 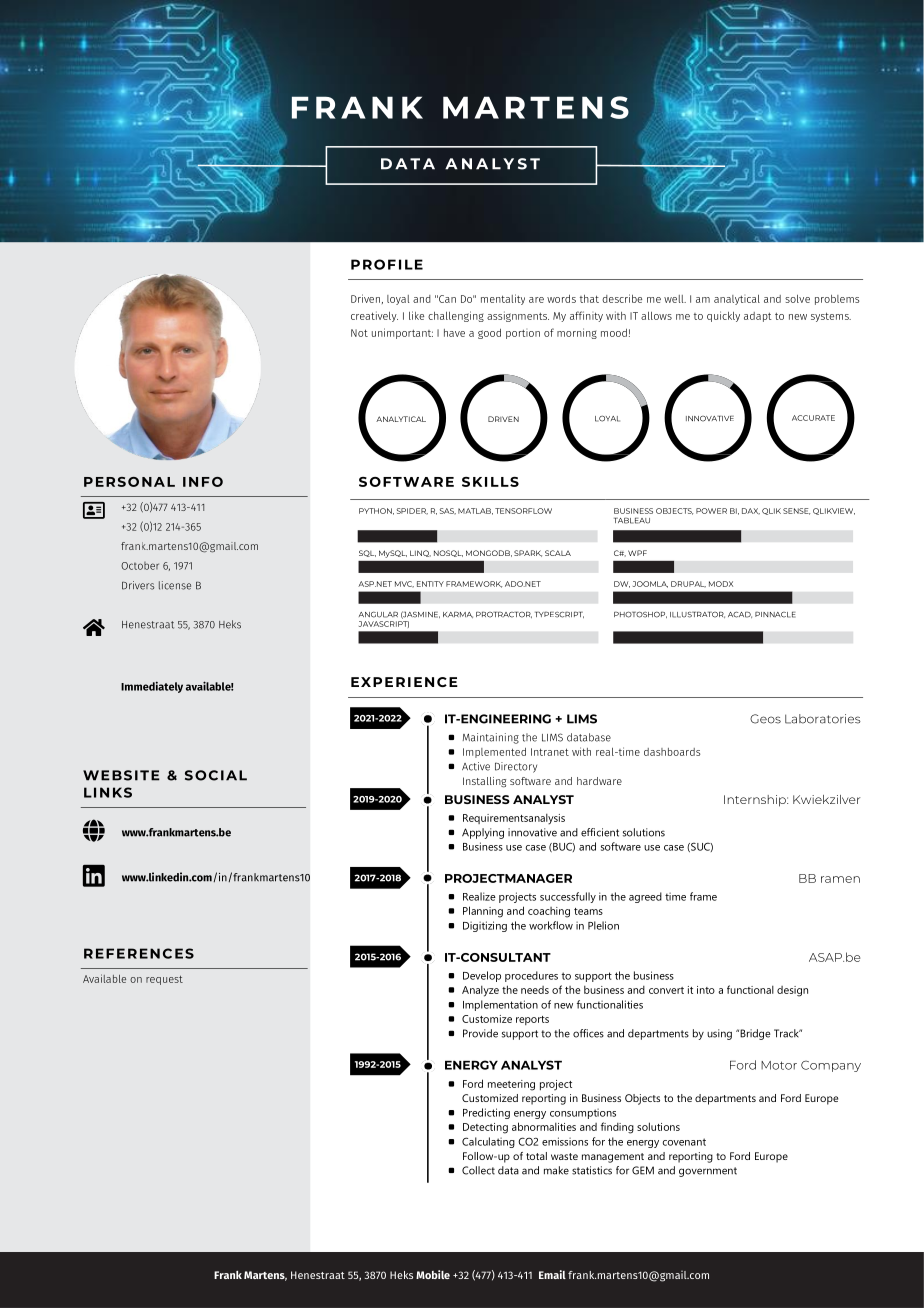 I want to click on Geos, so click(x=765, y=719).
